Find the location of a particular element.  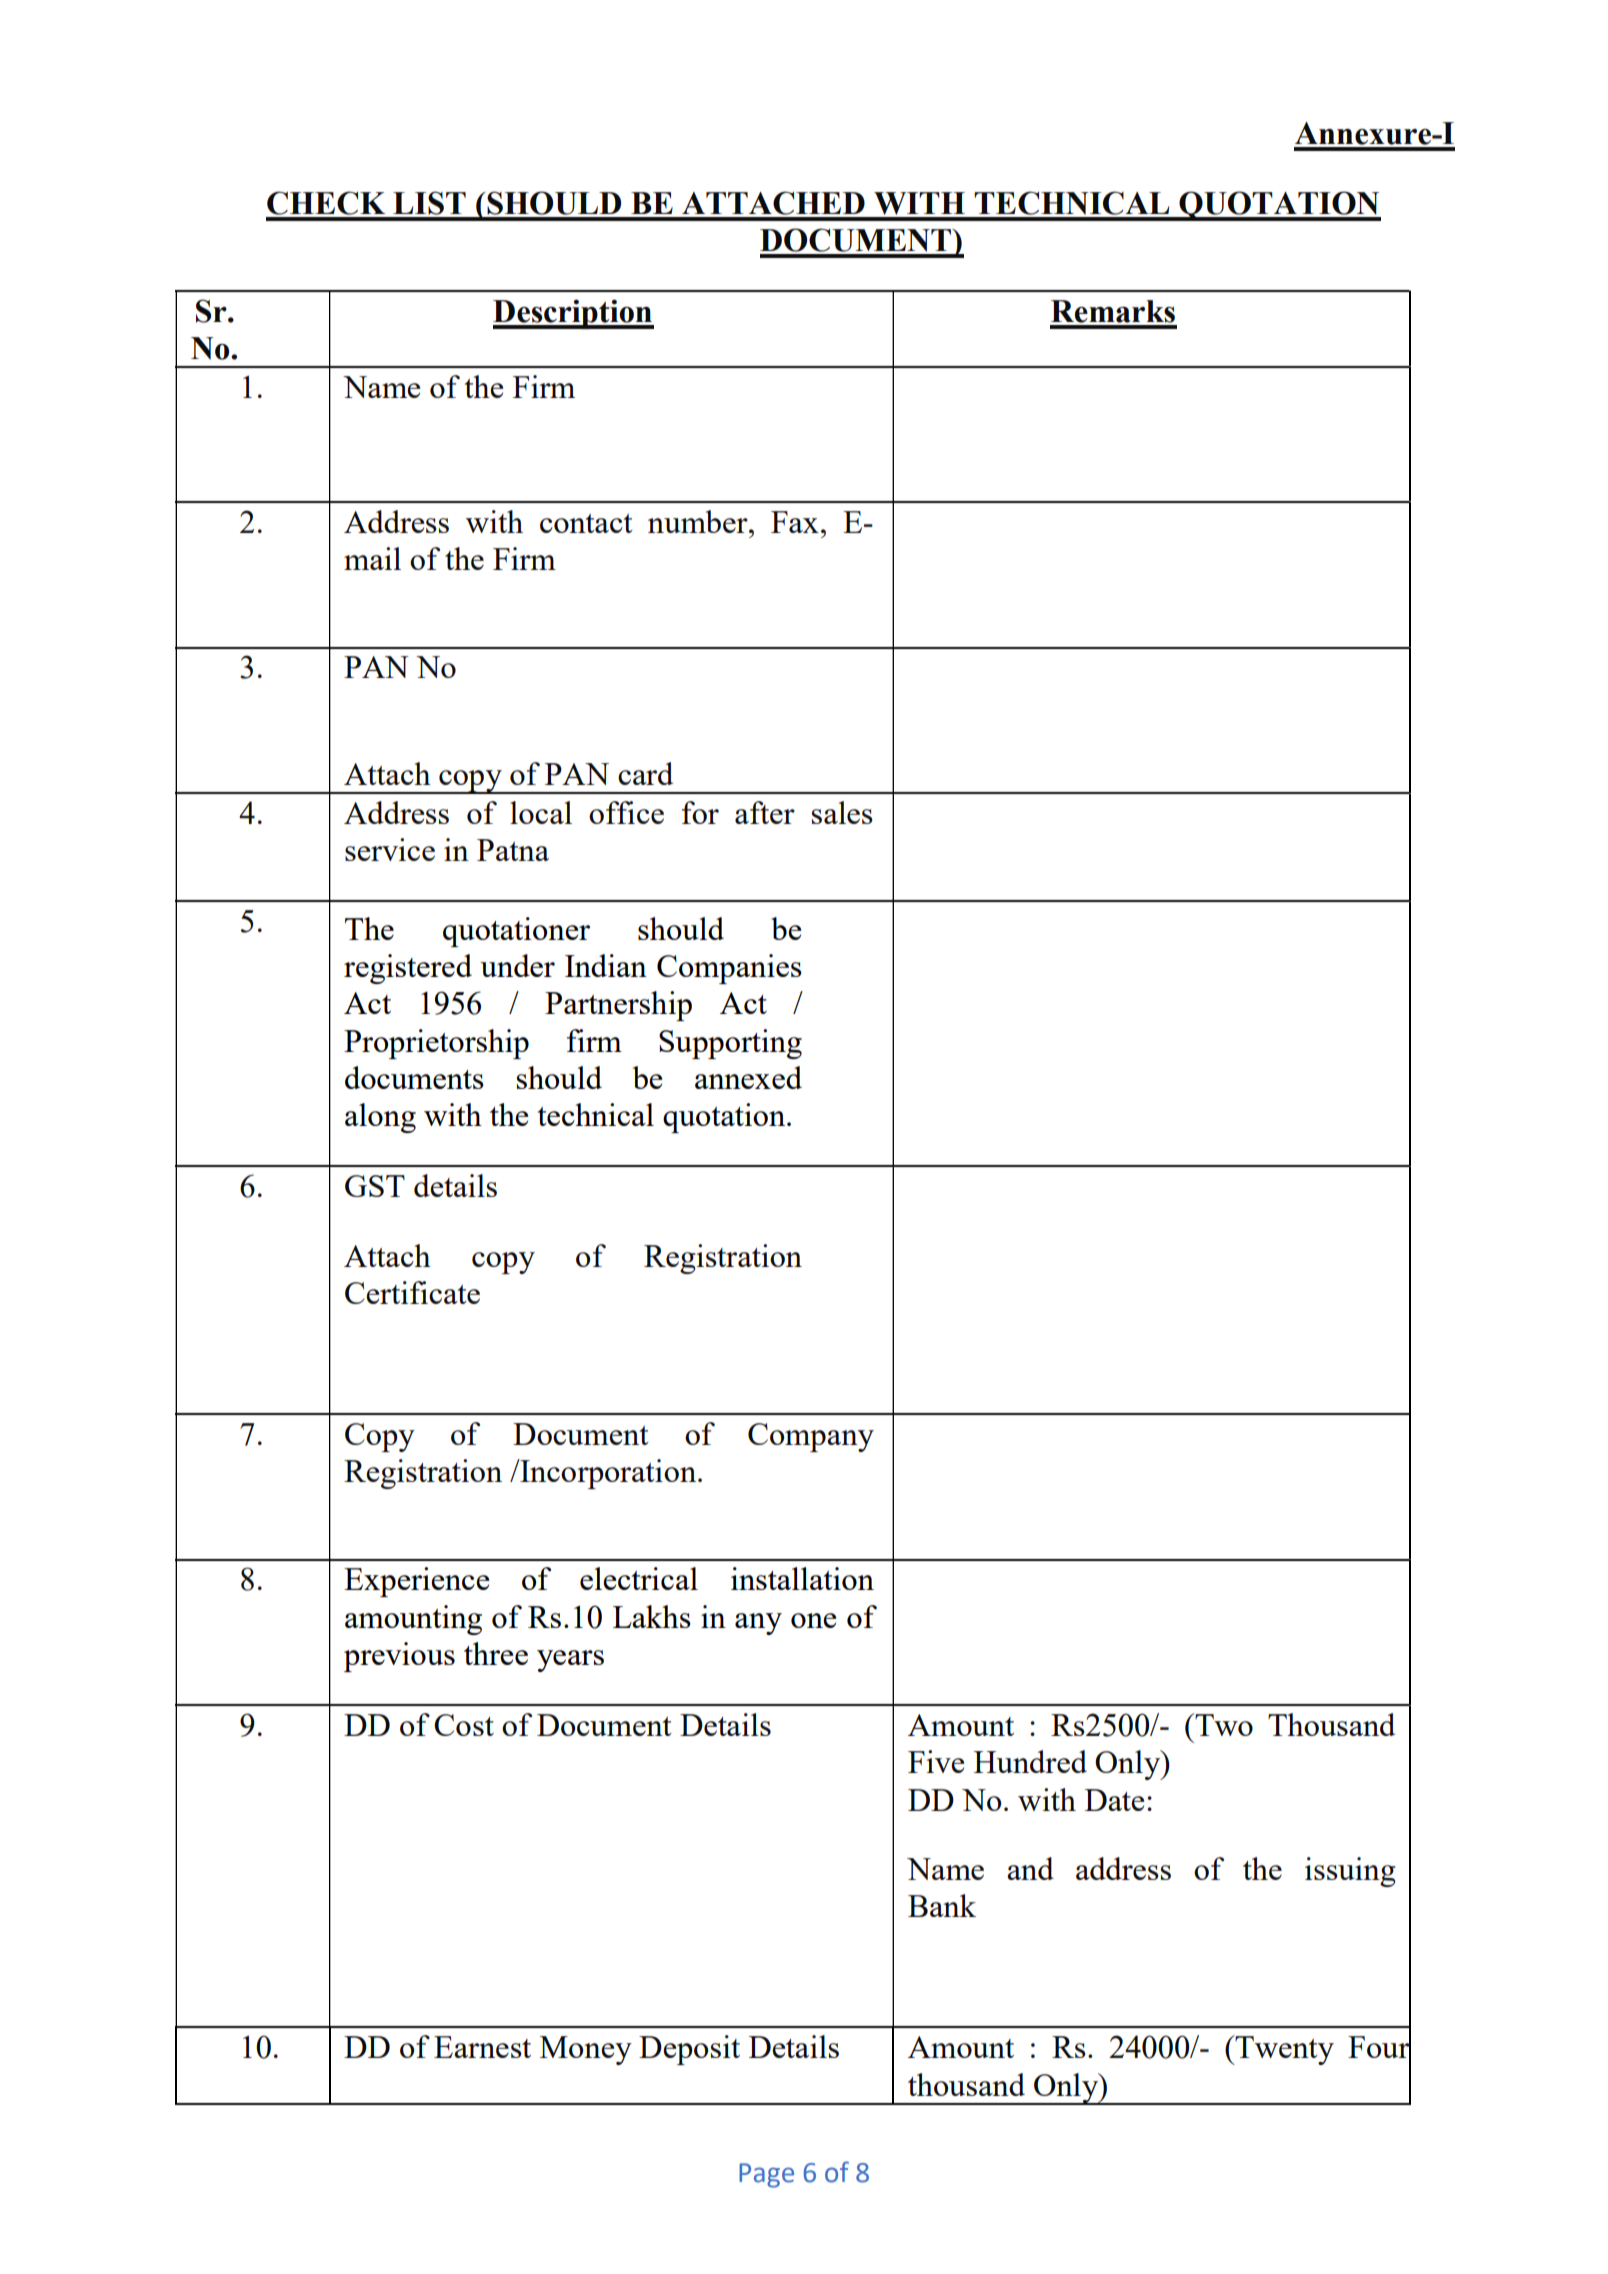

Fax is located at coordinates (795, 522).
